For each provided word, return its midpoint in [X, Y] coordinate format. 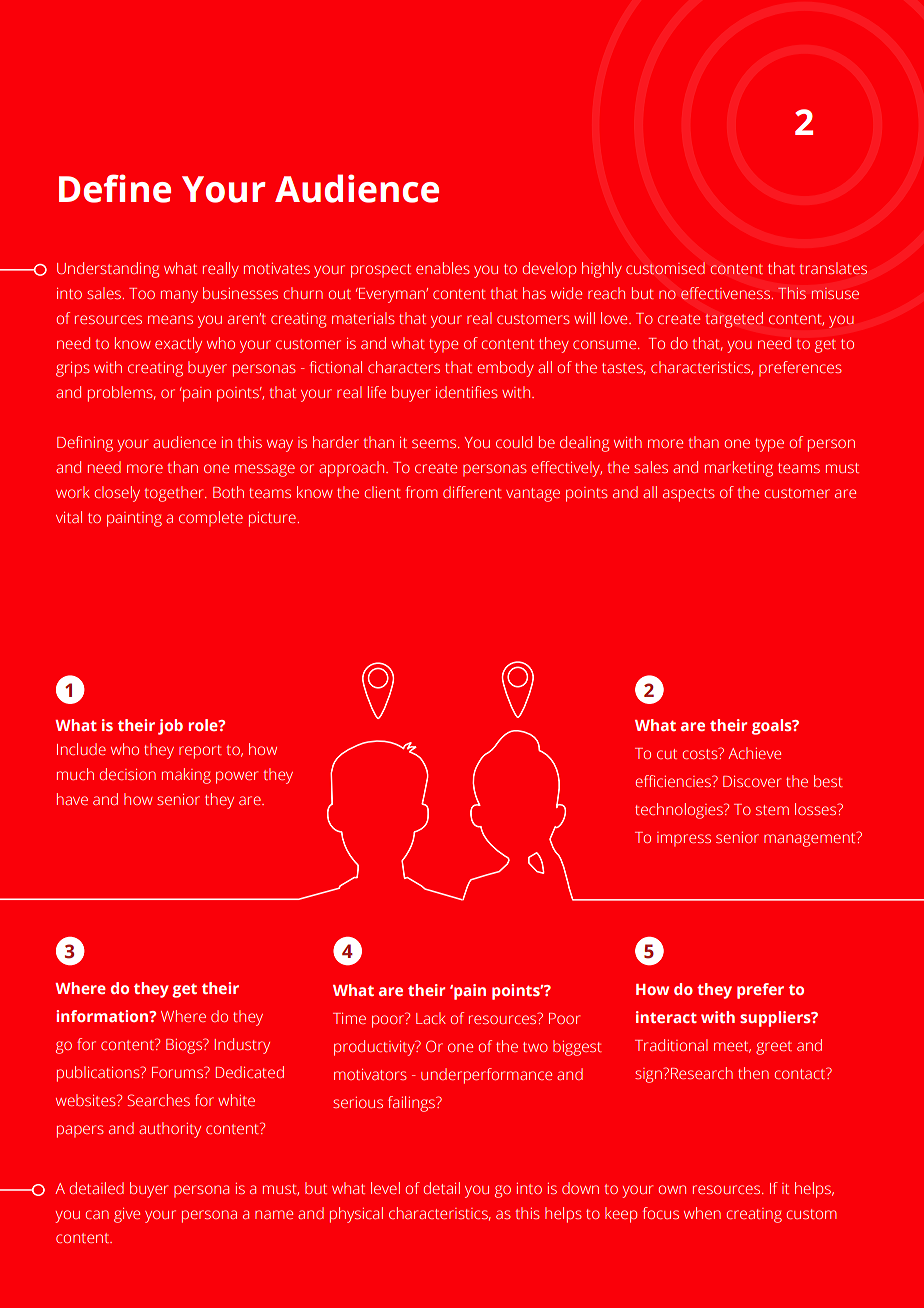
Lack [431, 1018]
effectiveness [727, 293]
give [127, 1215]
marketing [739, 469]
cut [667, 754]
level [385, 1188]
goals [773, 727]
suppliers [776, 1019]
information [103, 1016]
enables [443, 268]
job [170, 727]
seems [435, 443]
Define [115, 188]
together [175, 494]
